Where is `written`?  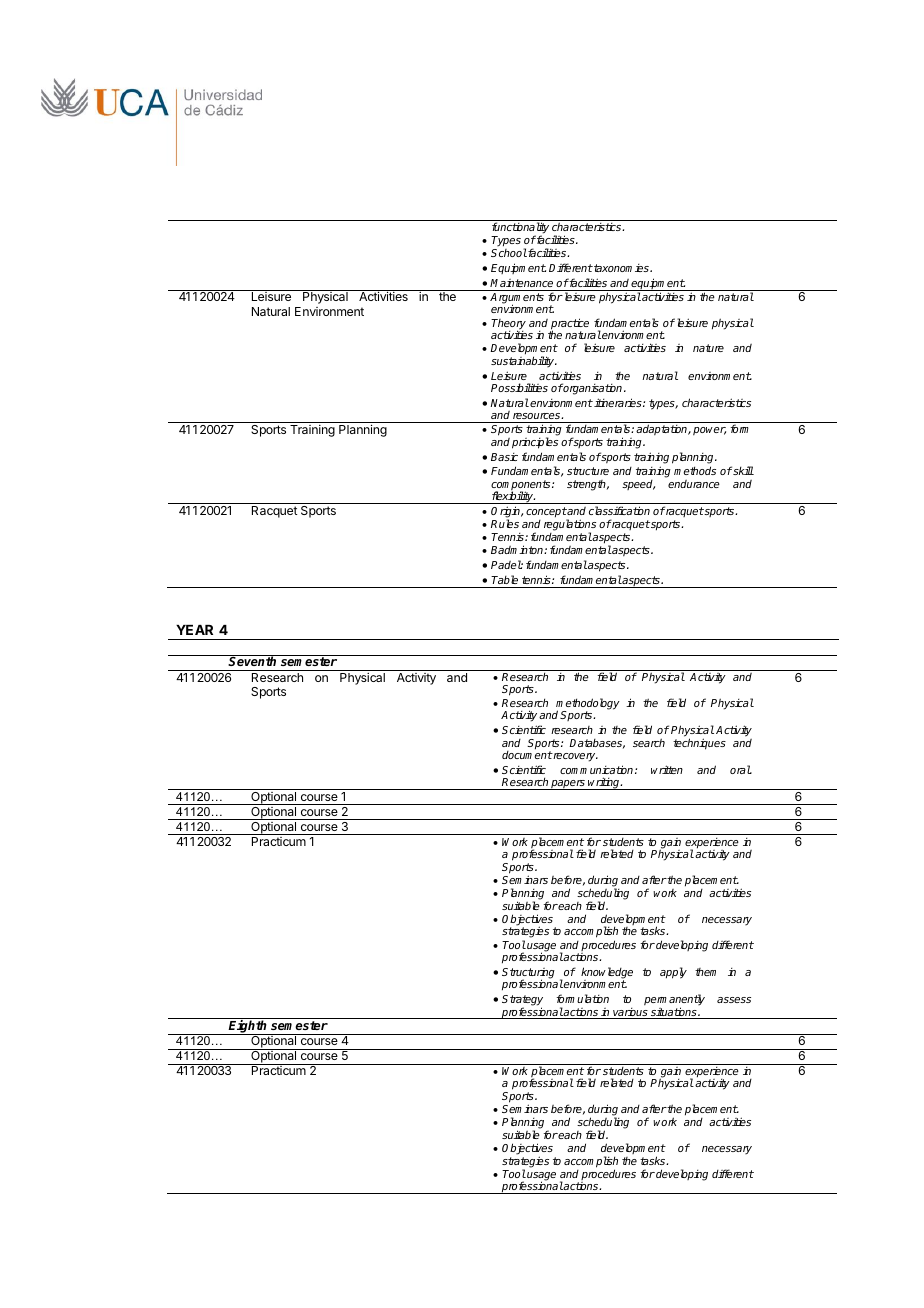 written is located at coordinates (667, 769).
